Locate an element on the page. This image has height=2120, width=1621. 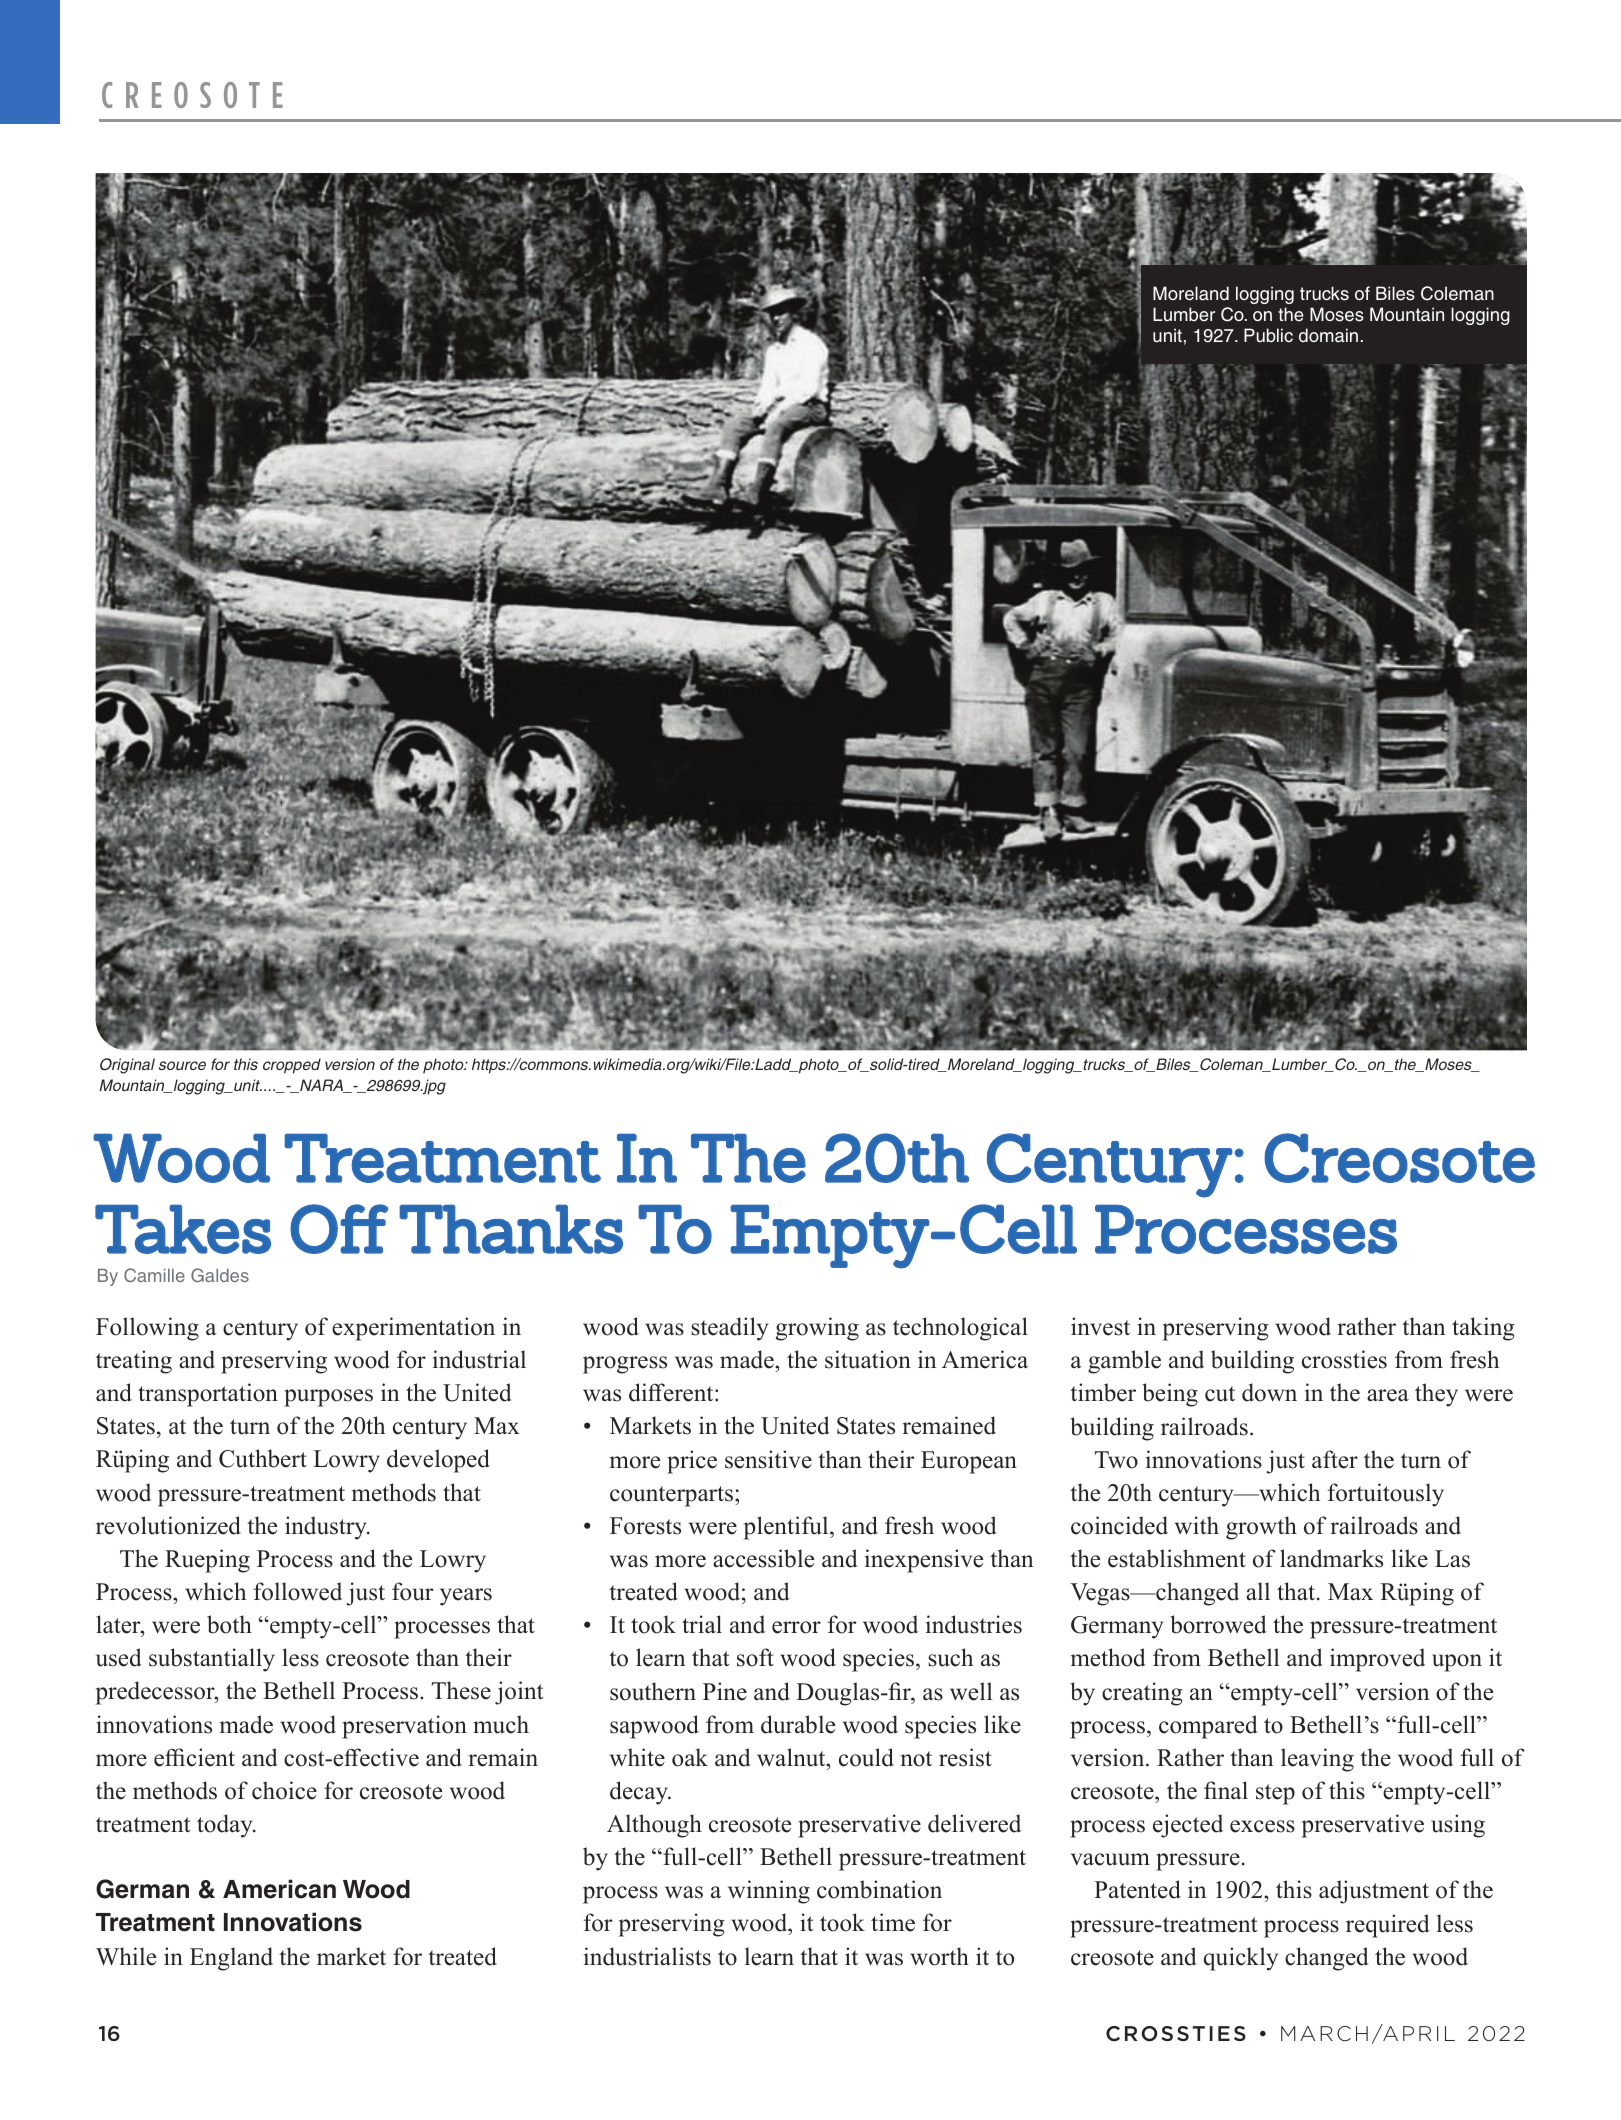
Public is located at coordinates (1268, 335).
